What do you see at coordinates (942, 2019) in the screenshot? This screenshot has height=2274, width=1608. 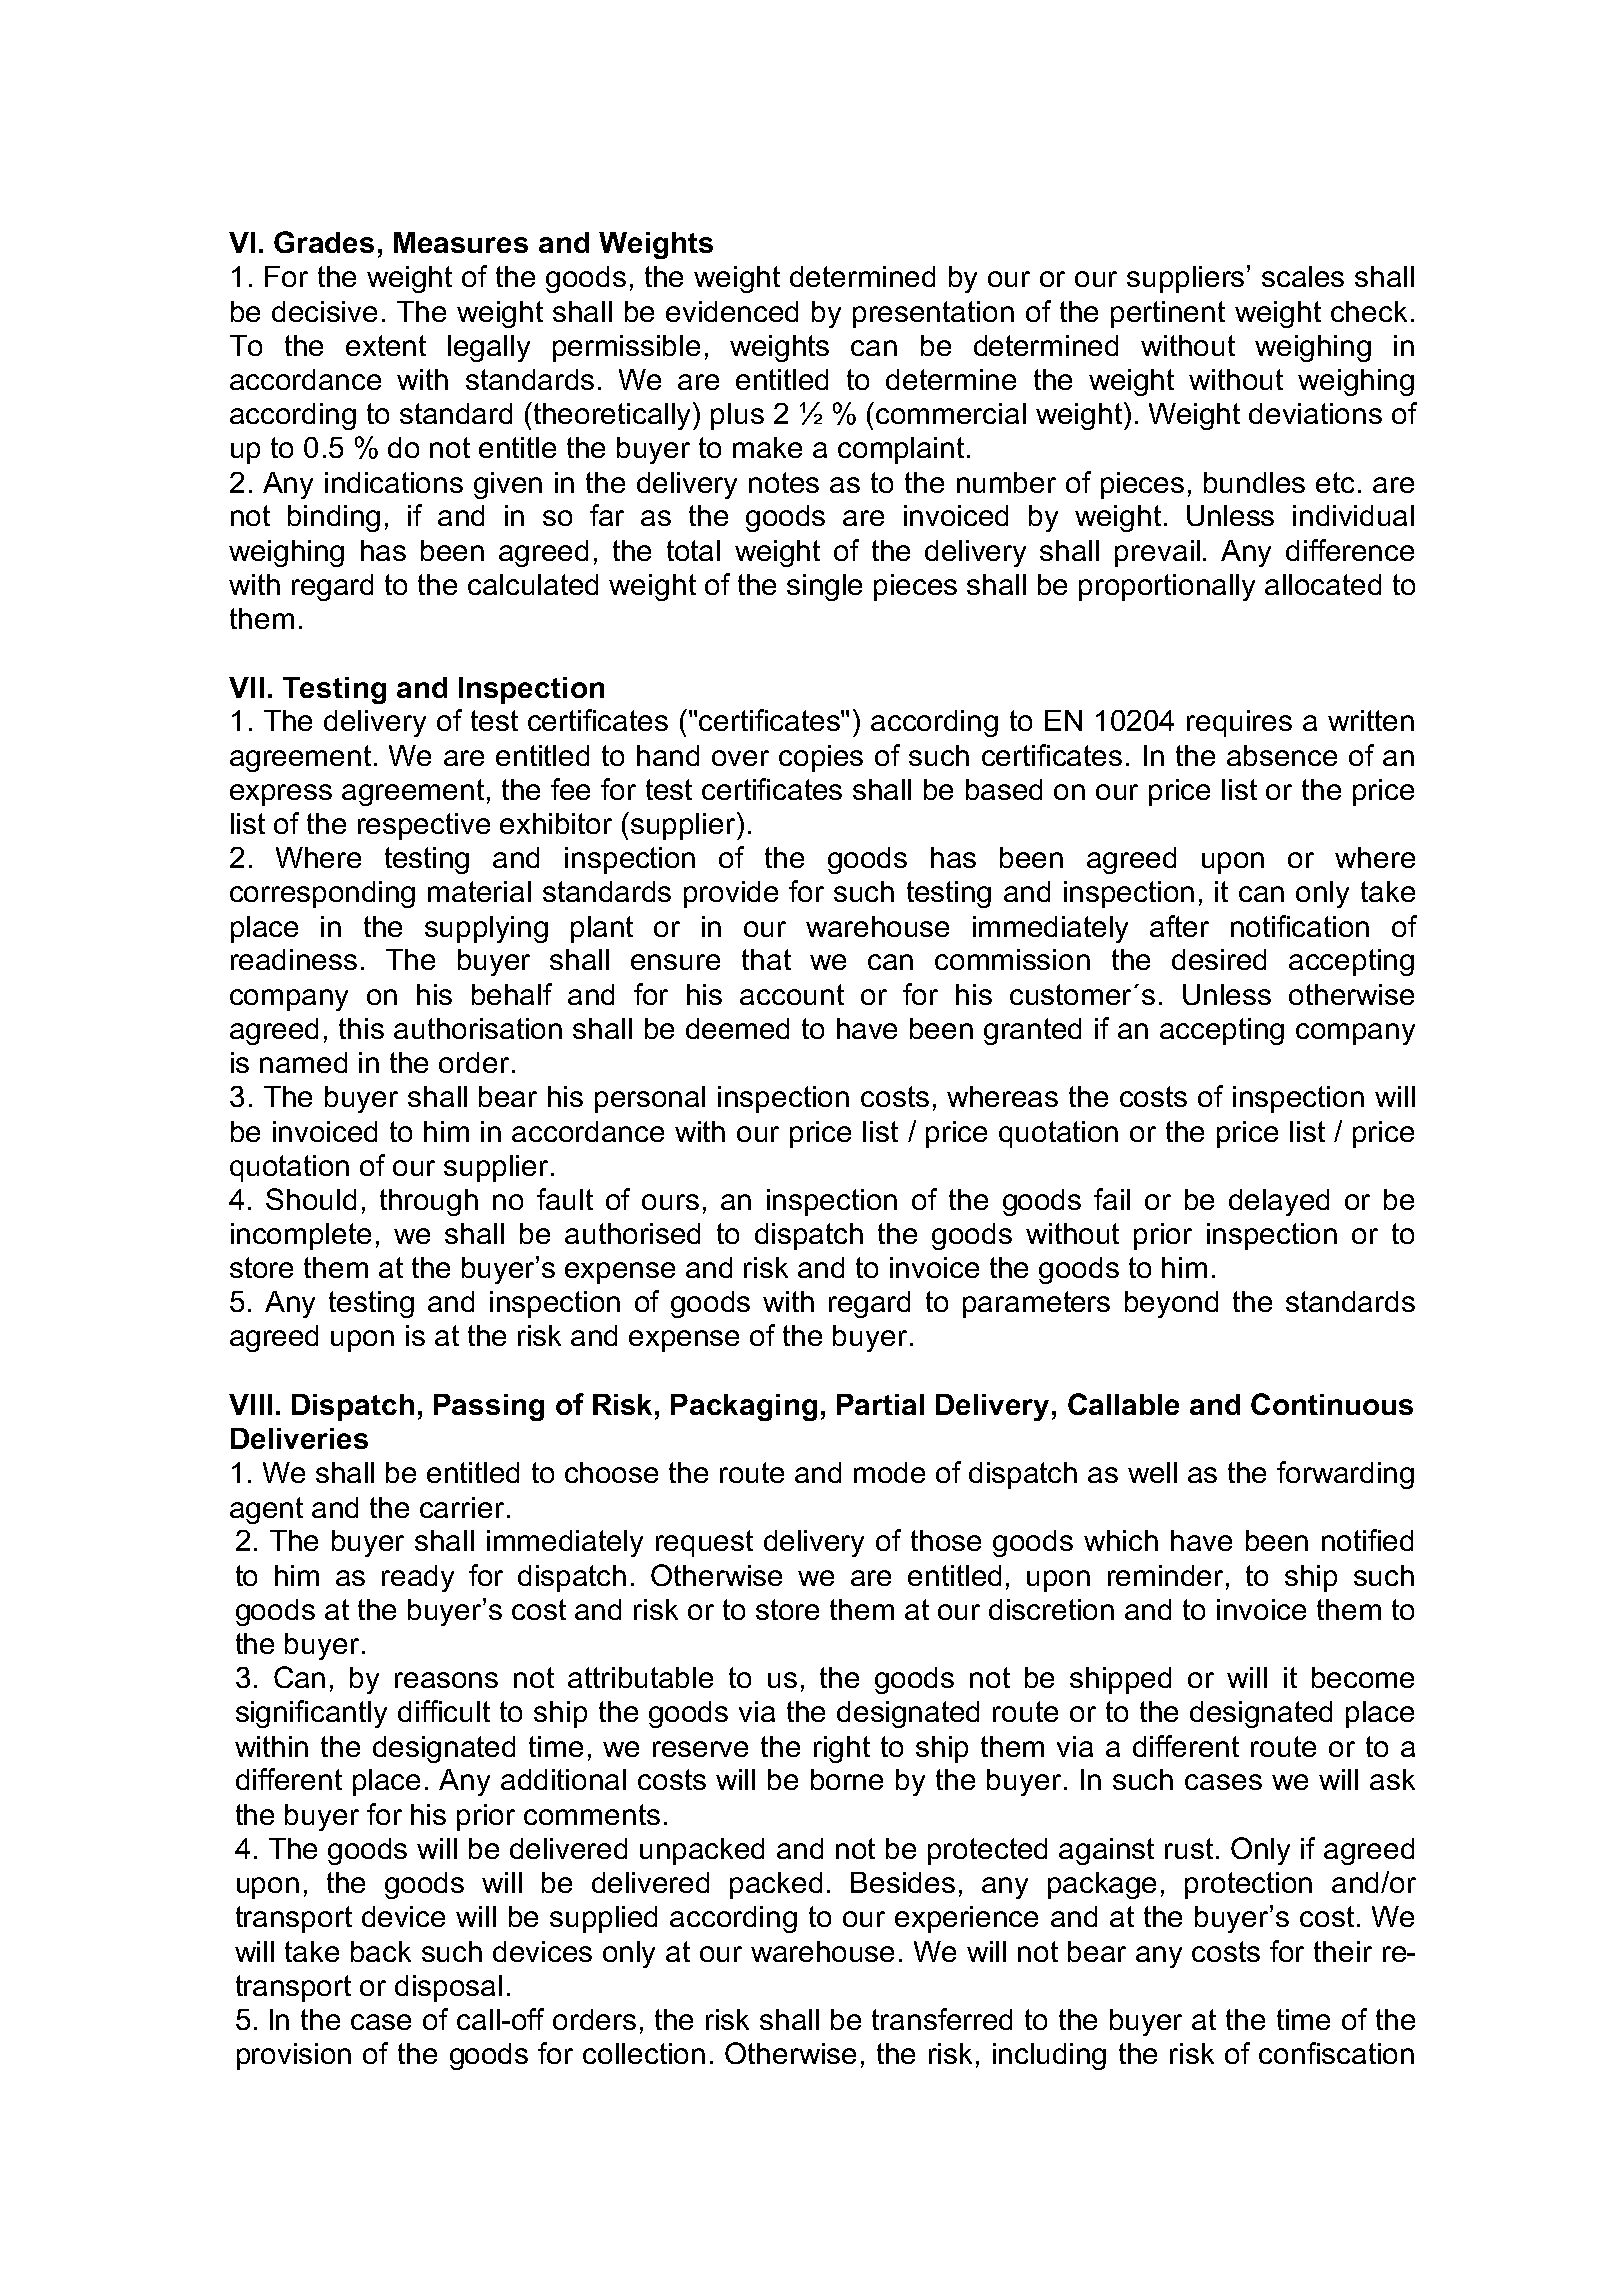 I see `transferred` at bounding box center [942, 2019].
